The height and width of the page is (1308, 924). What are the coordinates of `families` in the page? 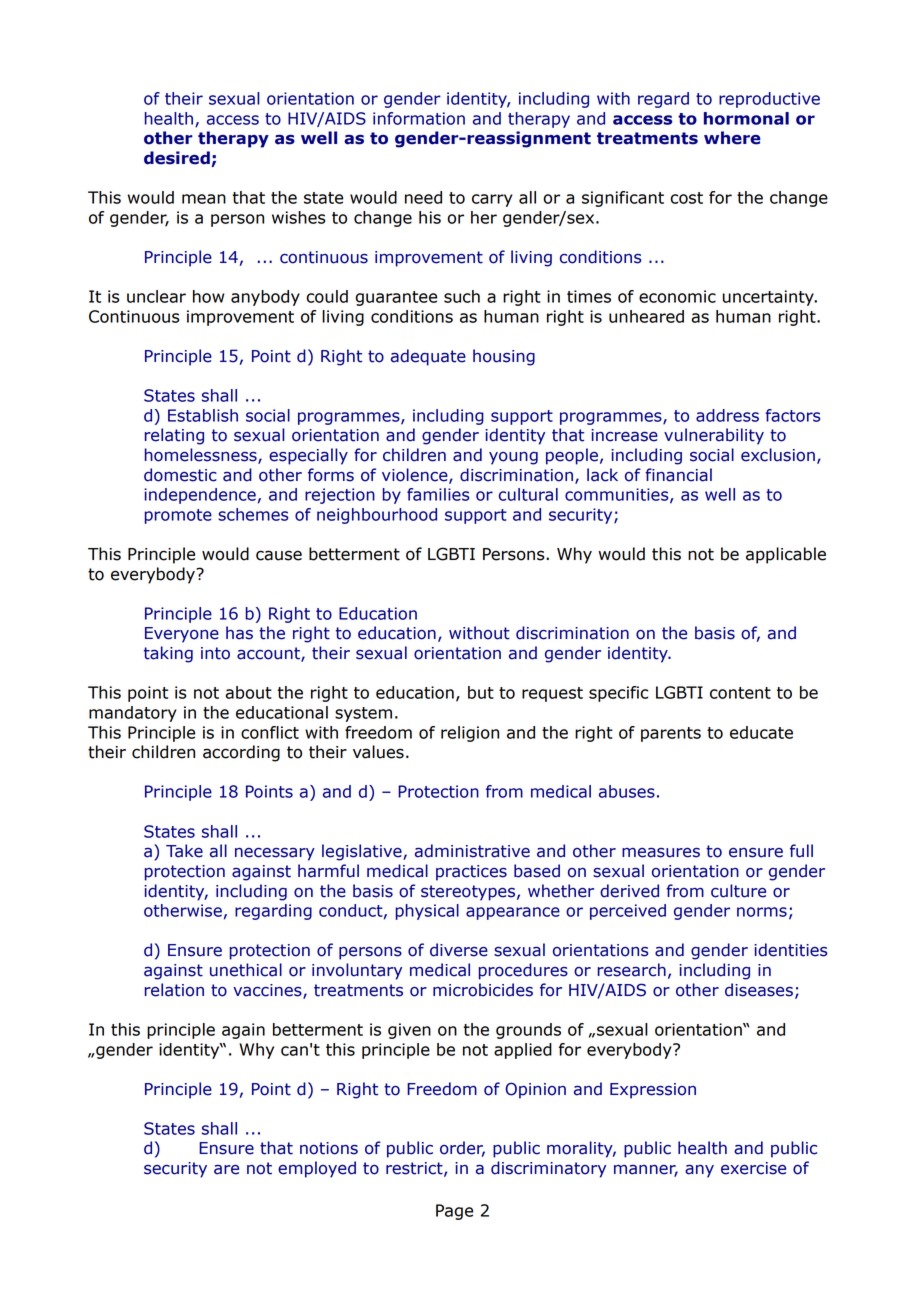 It's located at (438, 494).
